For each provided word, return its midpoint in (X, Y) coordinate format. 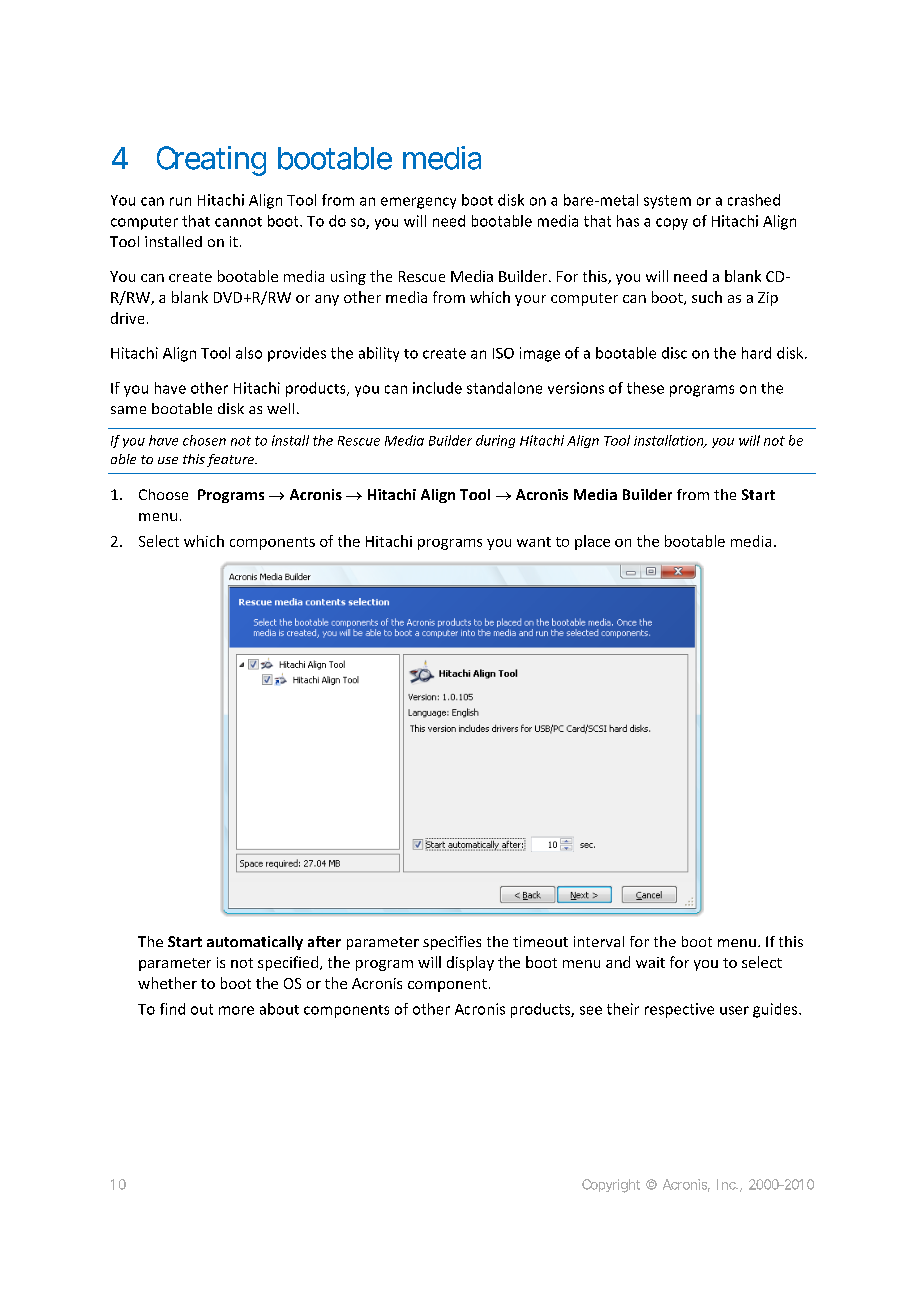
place (592, 542)
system (667, 202)
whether (167, 983)
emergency (418, 203)
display (470, 963)
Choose (163, 494)
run (180, 201)
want (534, 542)
